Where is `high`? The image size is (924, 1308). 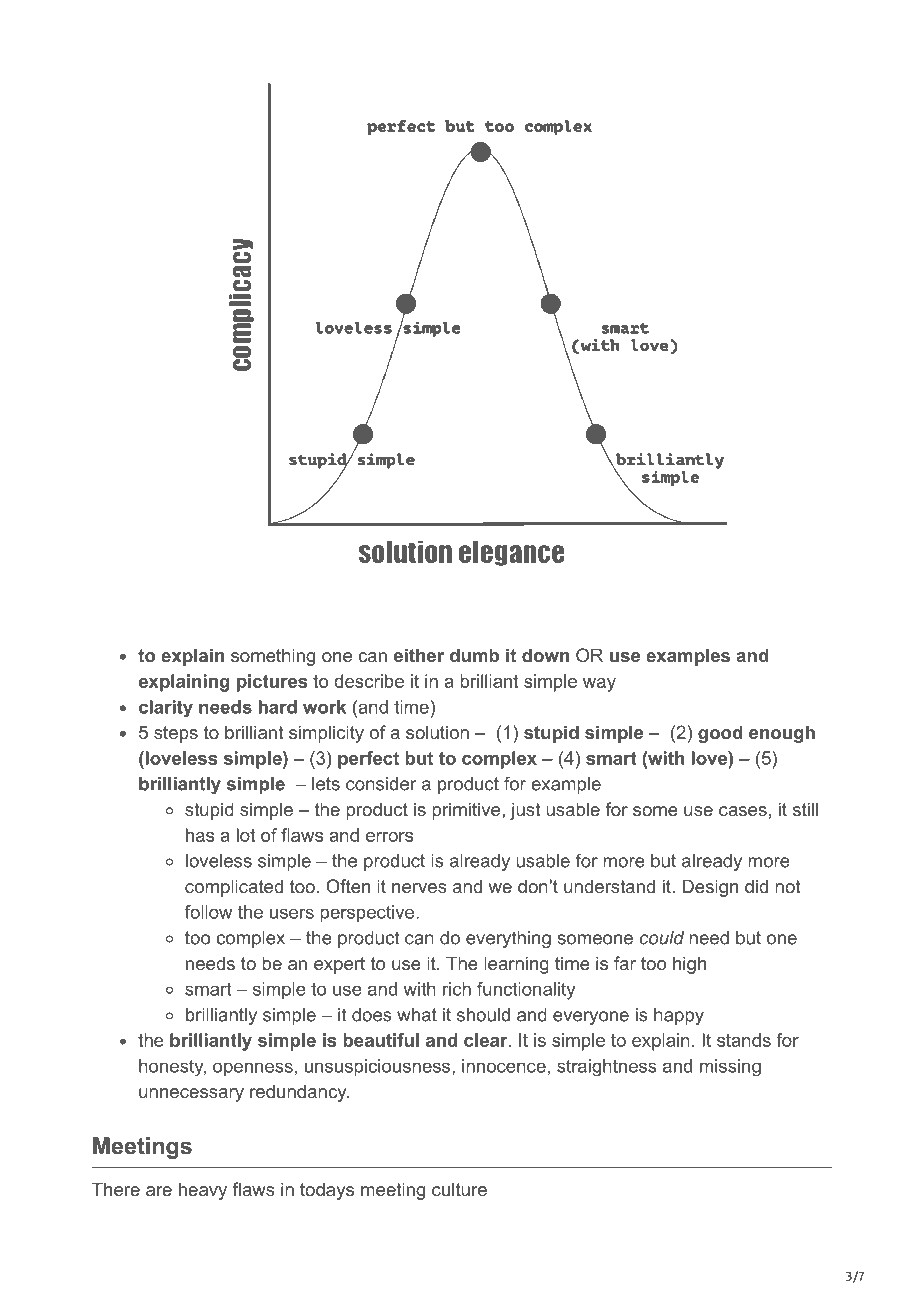 high is located at coordinates (689, 965).
